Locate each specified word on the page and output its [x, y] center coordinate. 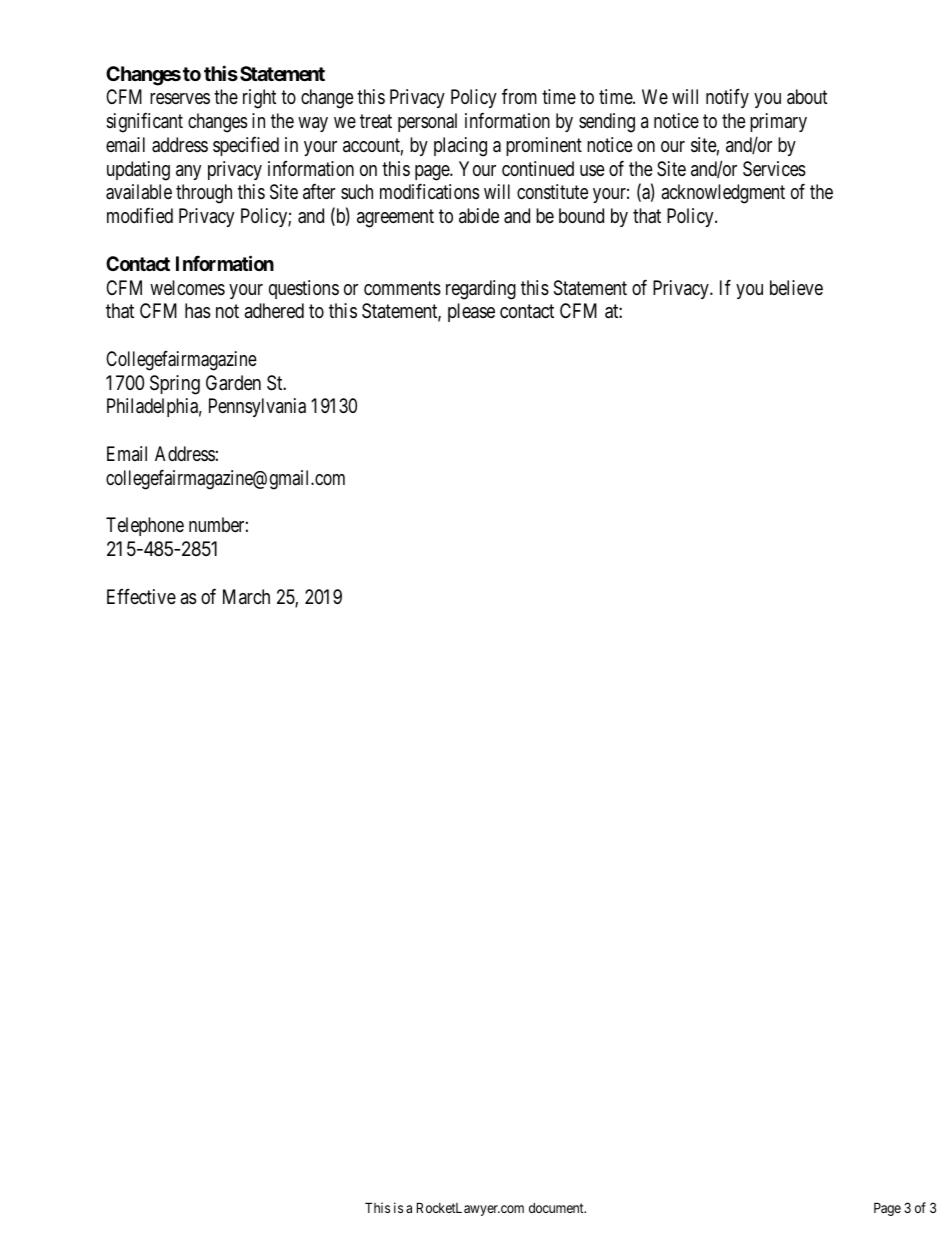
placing [460, 147]
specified [246, 146]
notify [727, 98]
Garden [233, 383]
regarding [481, 290]
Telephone [145, 526]
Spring [175, 385]
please [471, 312]
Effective [141, 596]
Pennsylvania [257, 407]
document [557, 1208]
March [246, 596]
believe [796, 287]
